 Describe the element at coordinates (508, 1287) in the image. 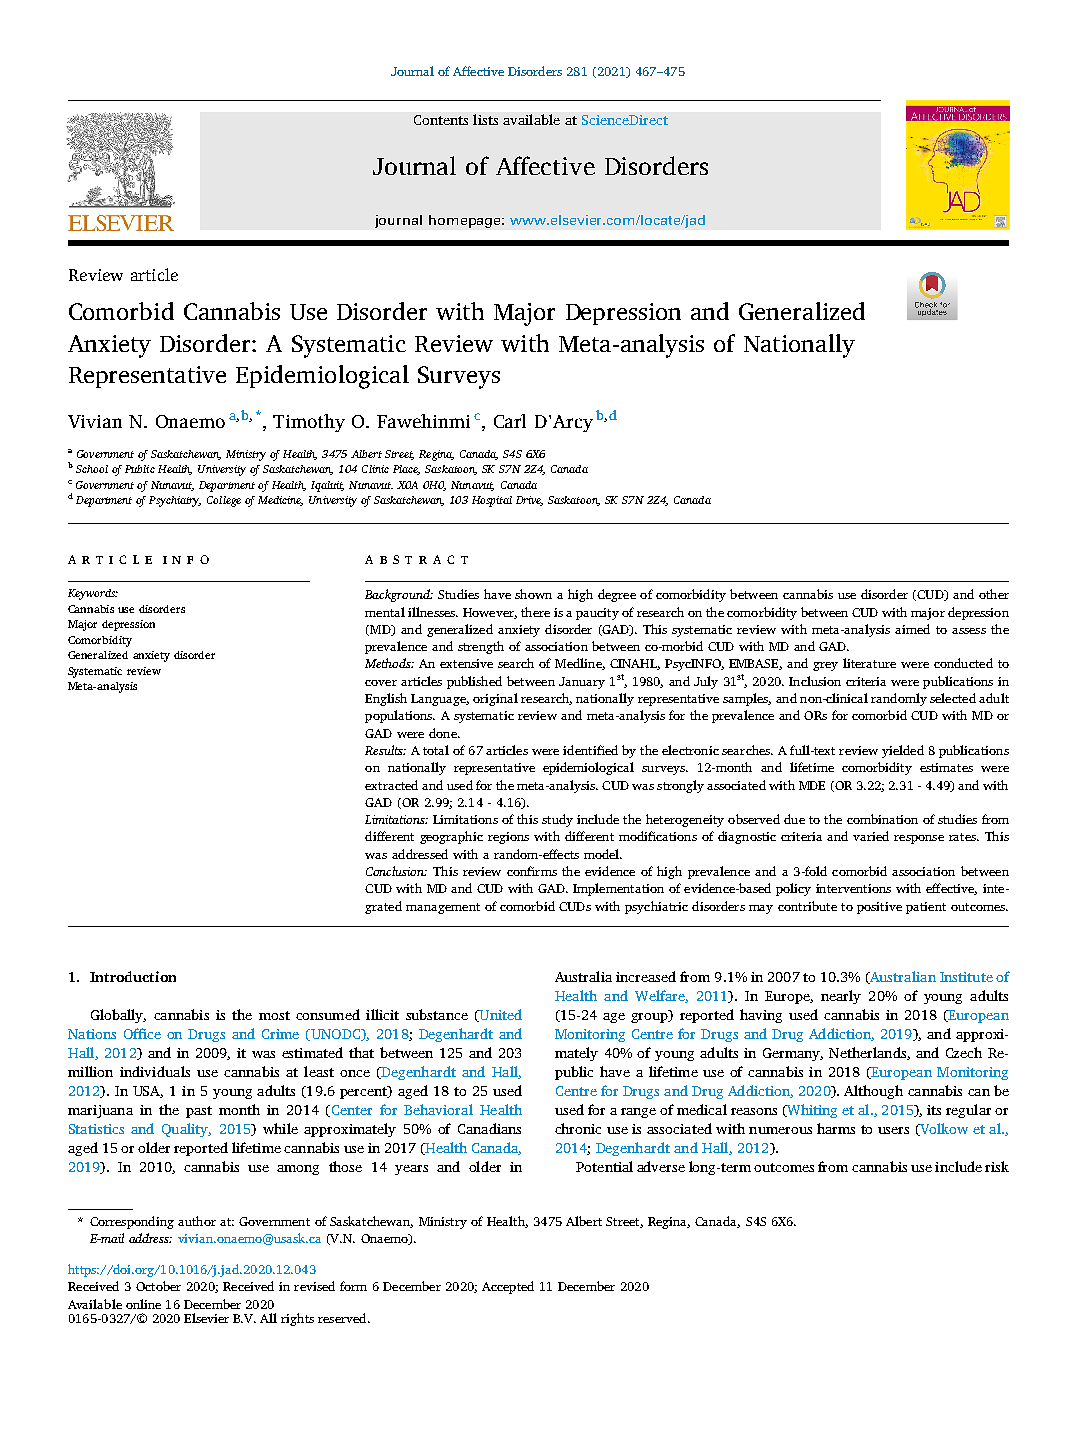

I see `Accepted` at that location.
